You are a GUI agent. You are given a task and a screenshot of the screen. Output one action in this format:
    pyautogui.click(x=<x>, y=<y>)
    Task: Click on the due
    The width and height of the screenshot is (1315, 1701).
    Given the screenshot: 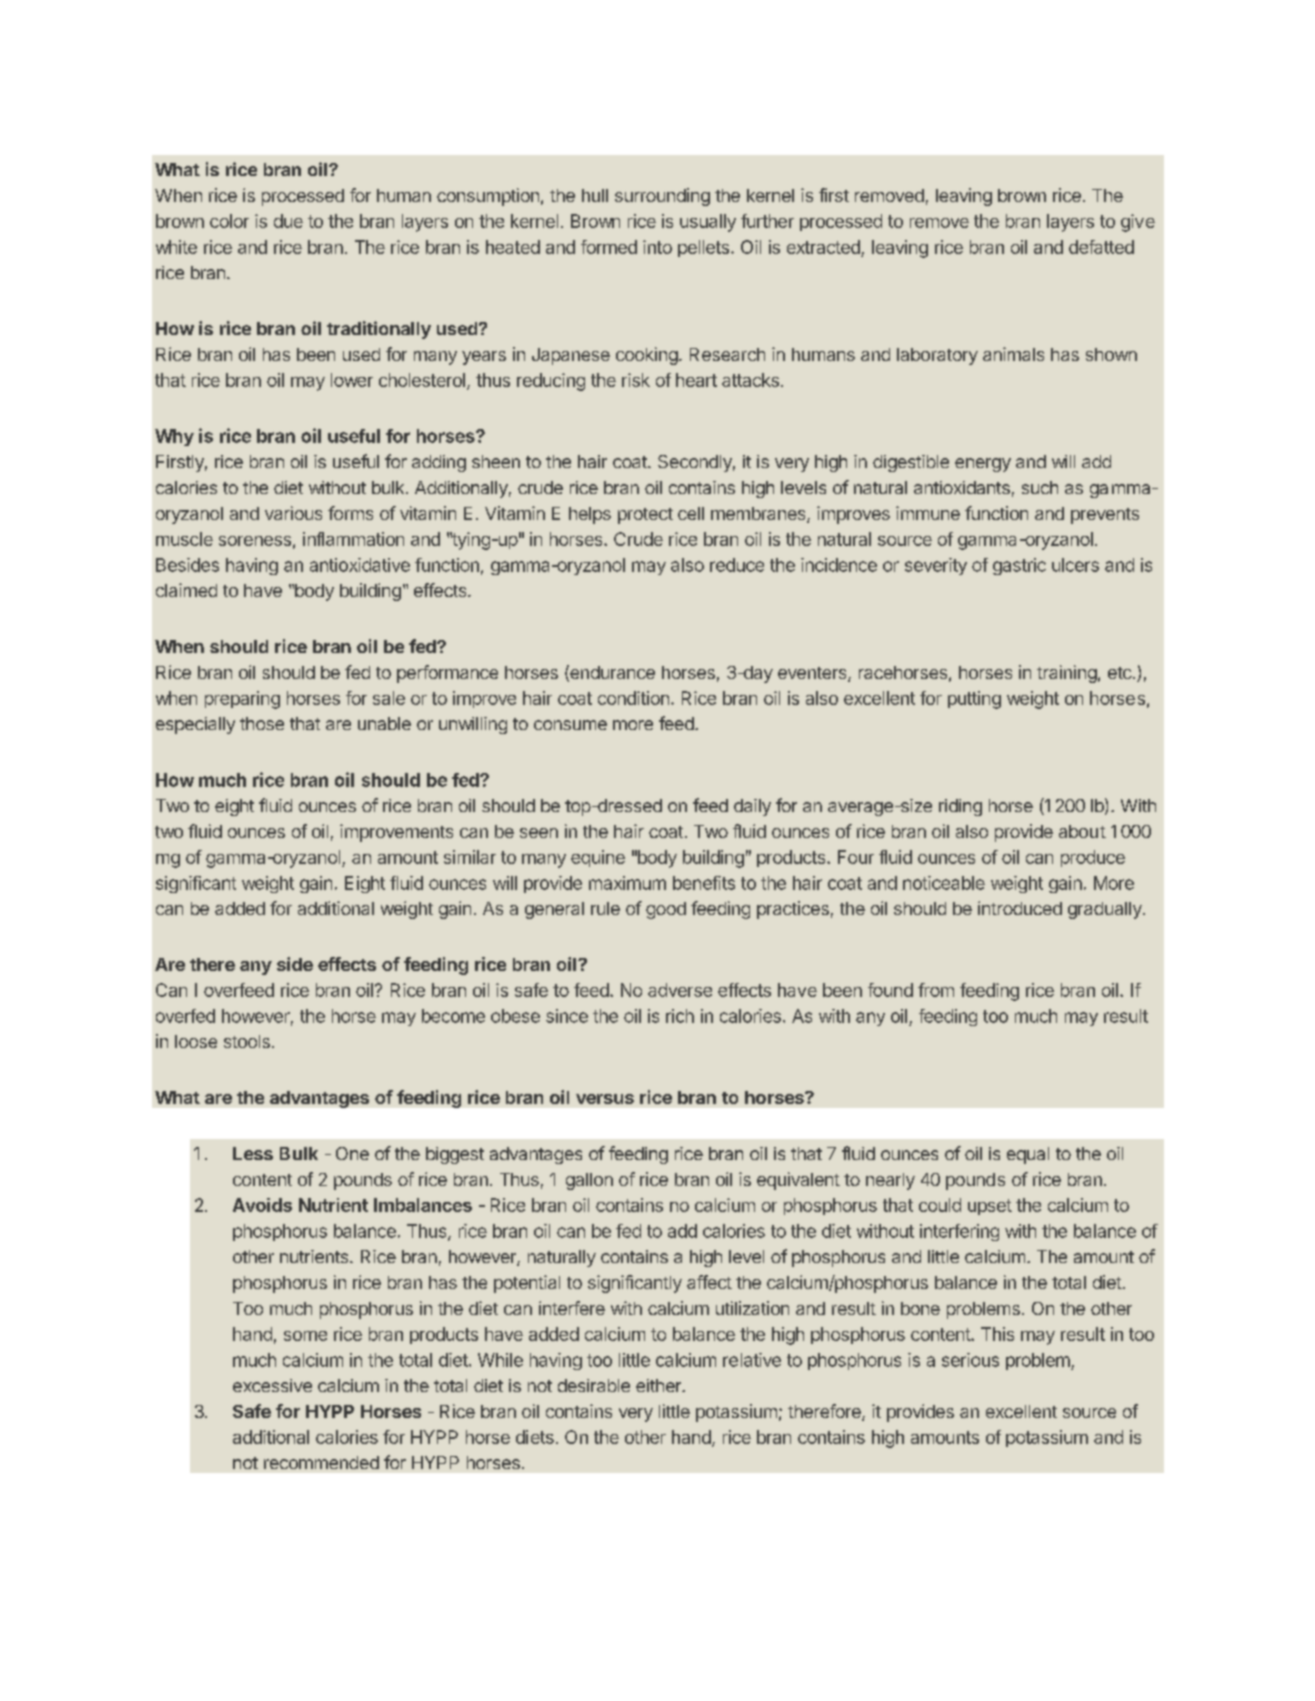 What is the action you would take?
    pyautogui.click(x=288, y=221)
